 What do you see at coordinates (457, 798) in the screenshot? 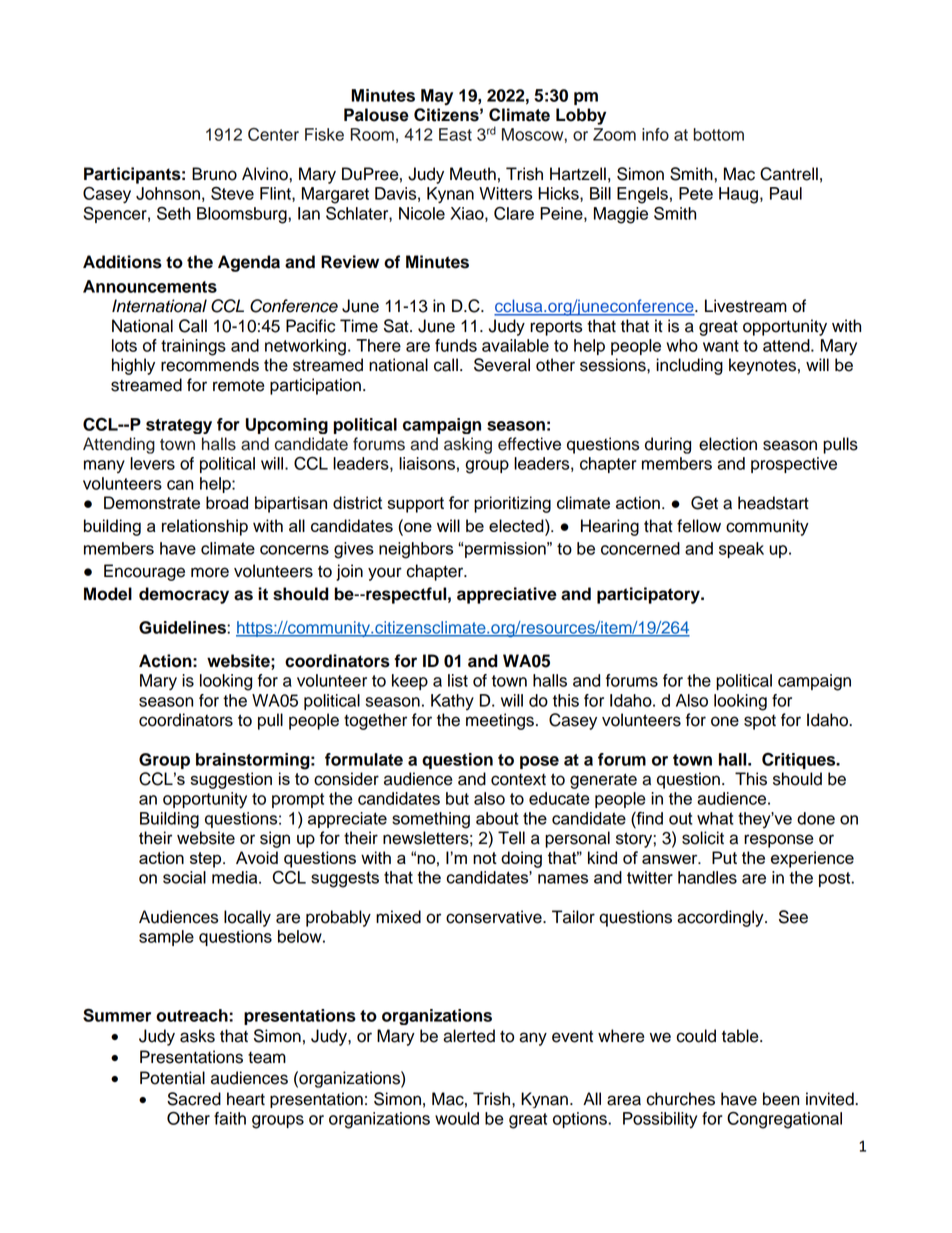
I see `but` at bounding box center [457, 798].
